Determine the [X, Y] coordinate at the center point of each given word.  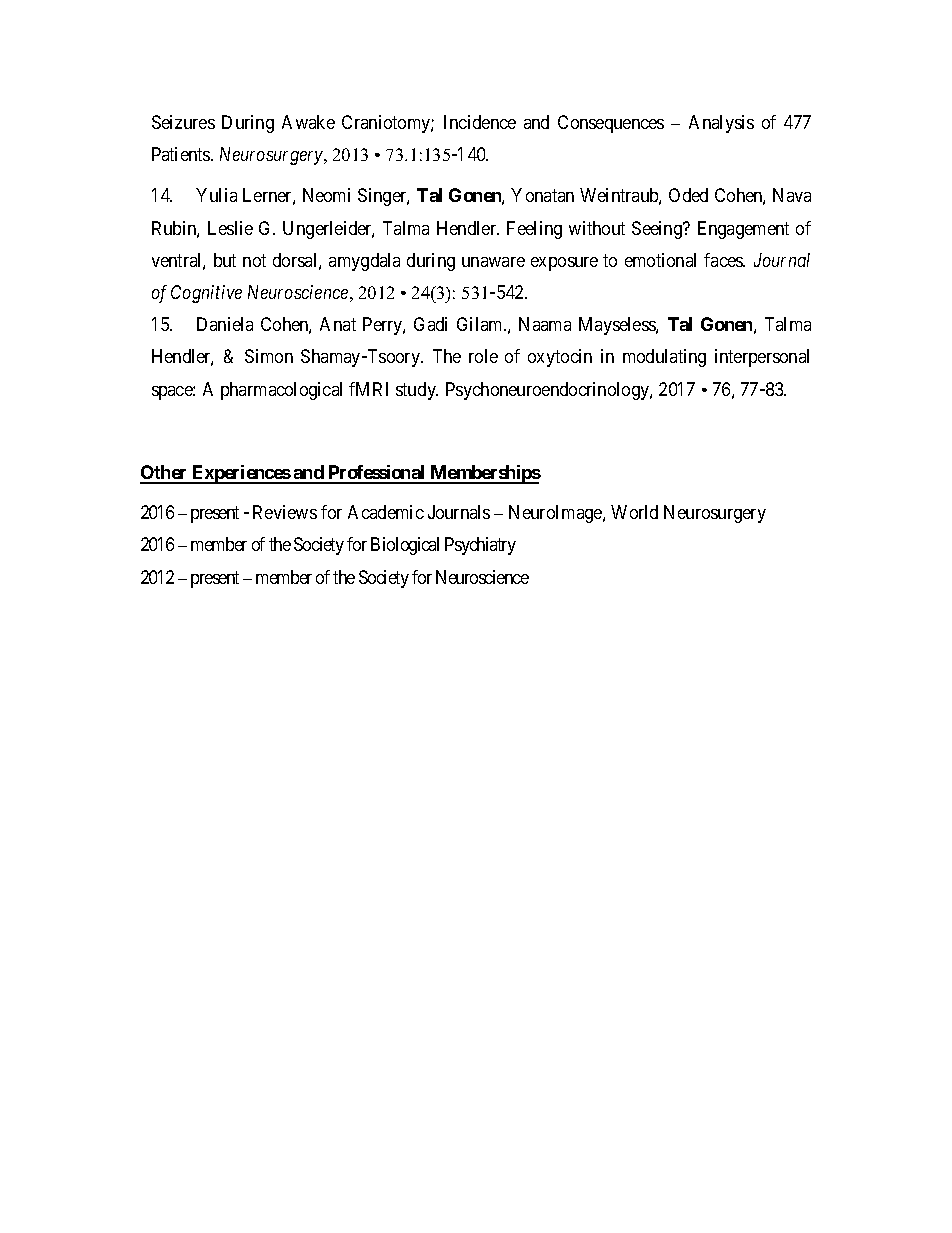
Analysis [721, 124]
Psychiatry [480, 546]
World [634, 512]
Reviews [285, 512]
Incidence [480, 122]
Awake [308, 122]
